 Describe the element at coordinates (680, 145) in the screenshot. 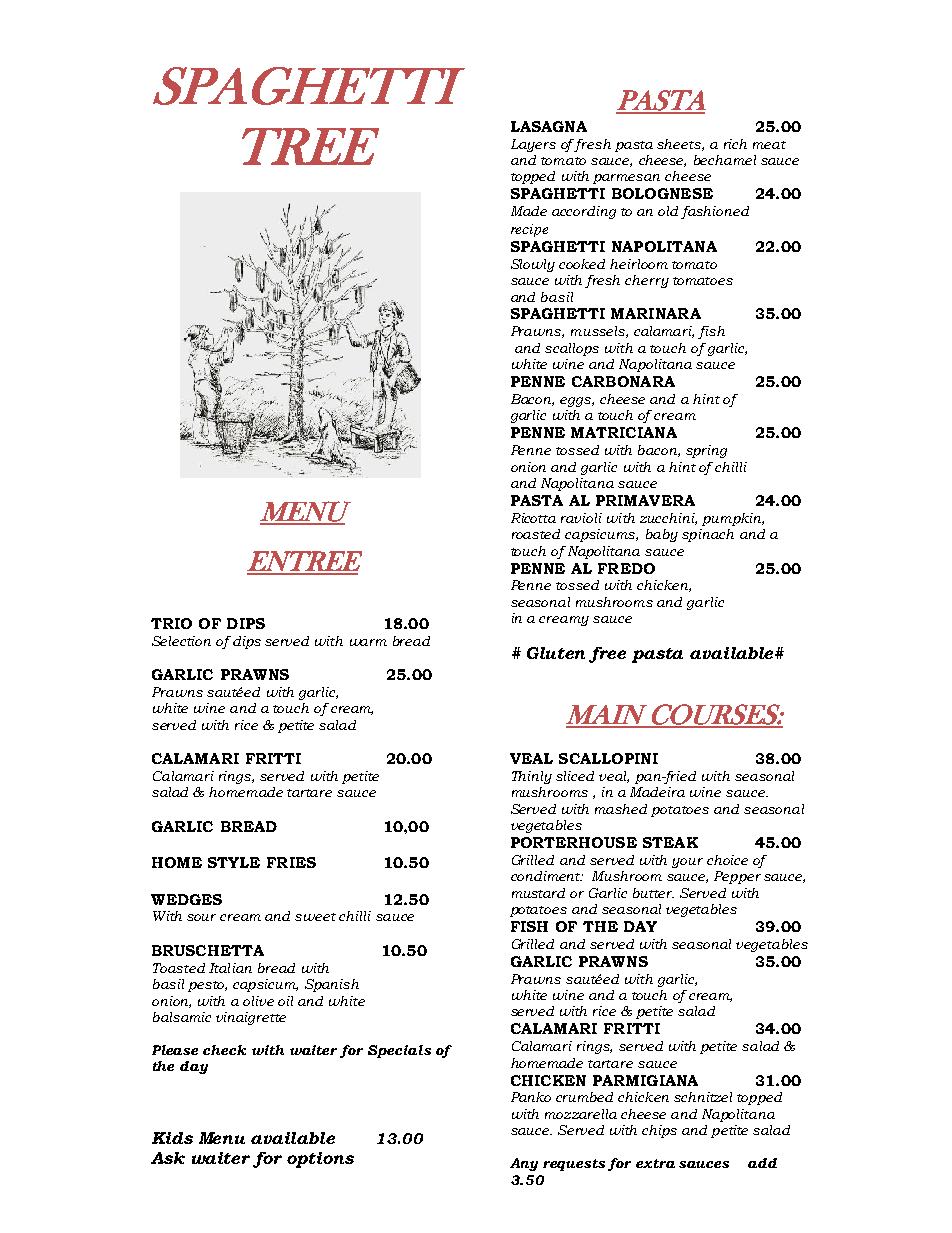

I see `sheets` at that location.
